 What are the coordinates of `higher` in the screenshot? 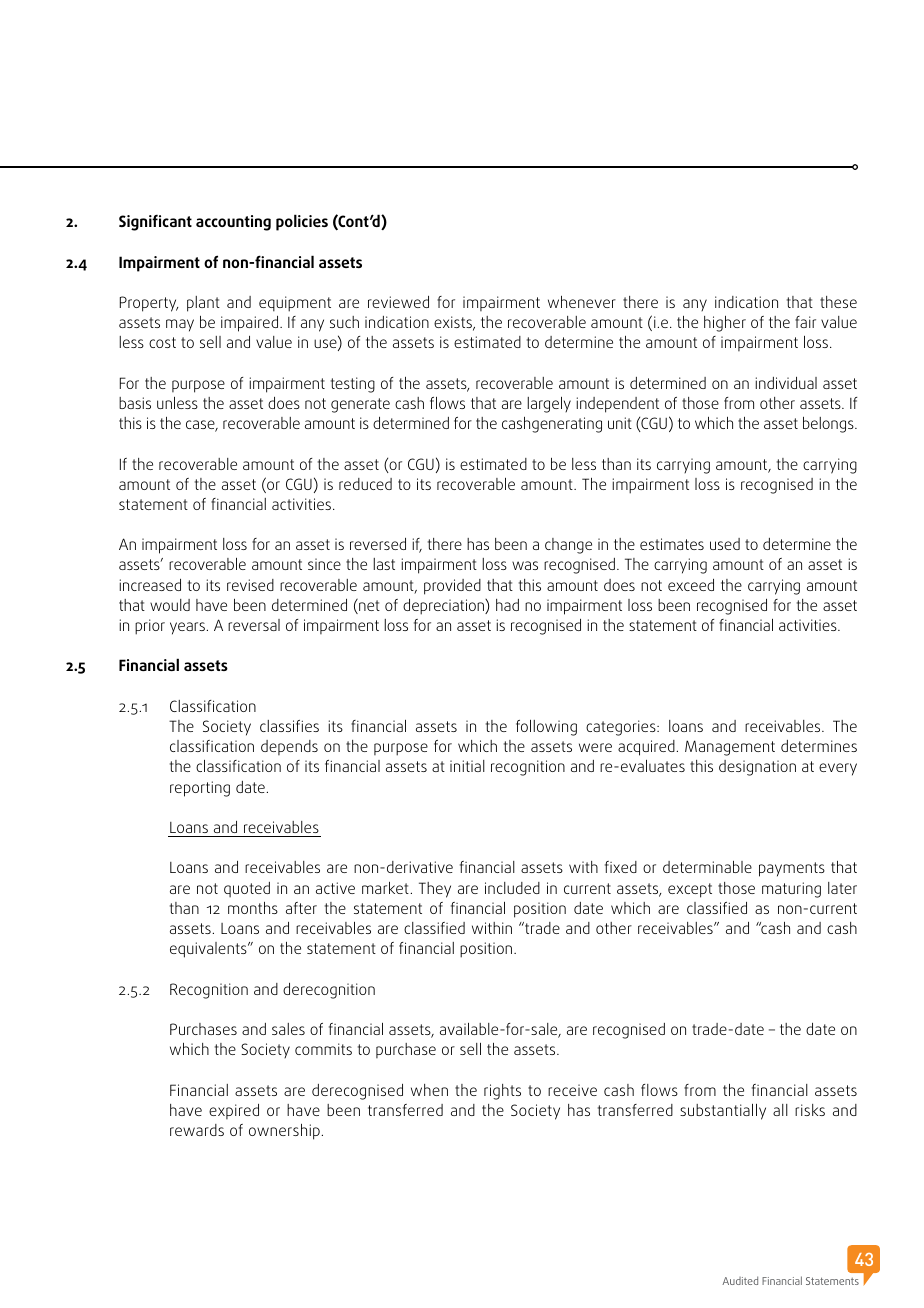 It's located at (725, 324).
